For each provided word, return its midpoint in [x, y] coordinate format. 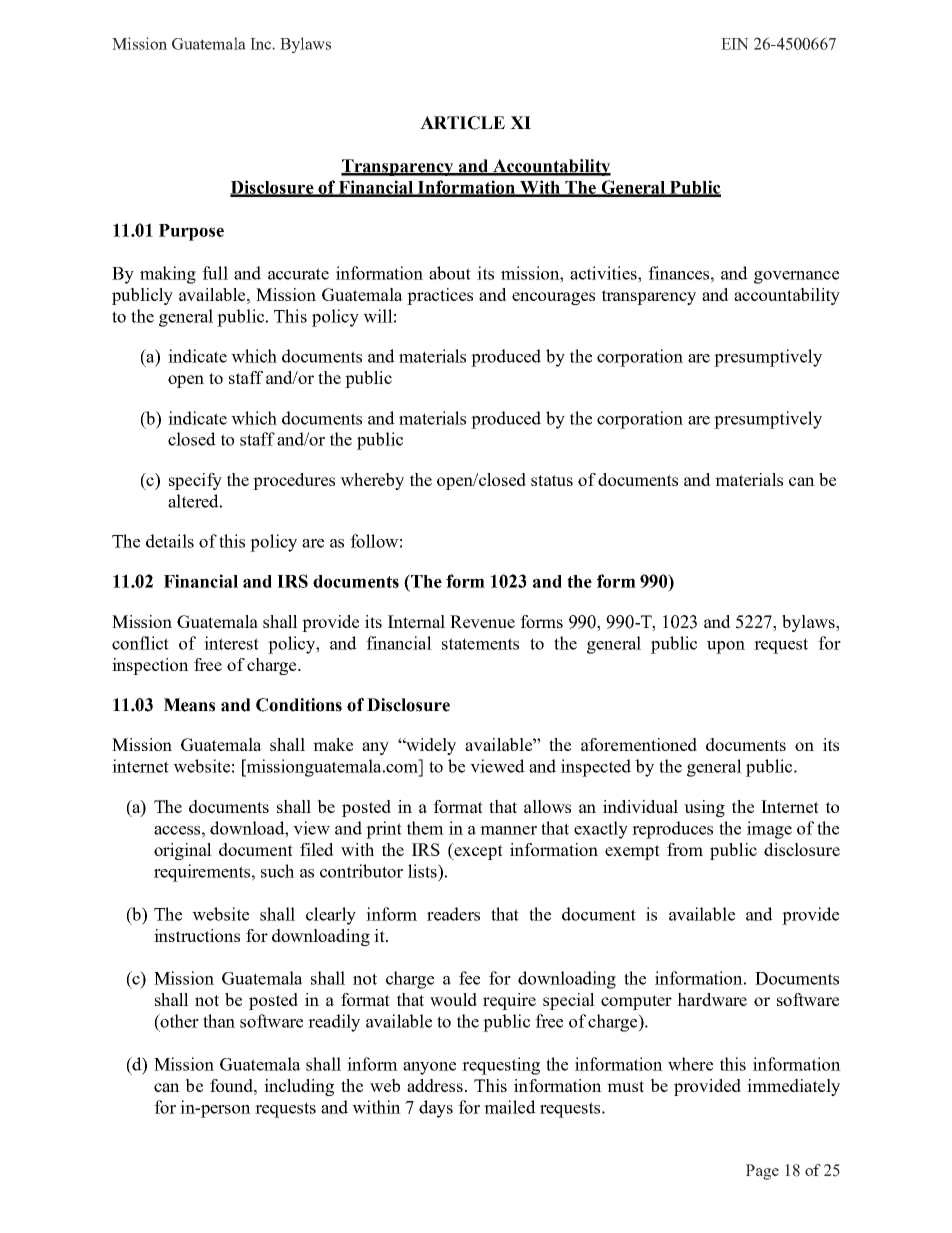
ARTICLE [462, 123]
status [552, 480]
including [299, 1087]
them [425, 828]
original [183, 851]
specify [195, 481]
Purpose [191, 232]
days [436, 1109]
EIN [735, 44]
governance [796, 277]
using [704, 808]
